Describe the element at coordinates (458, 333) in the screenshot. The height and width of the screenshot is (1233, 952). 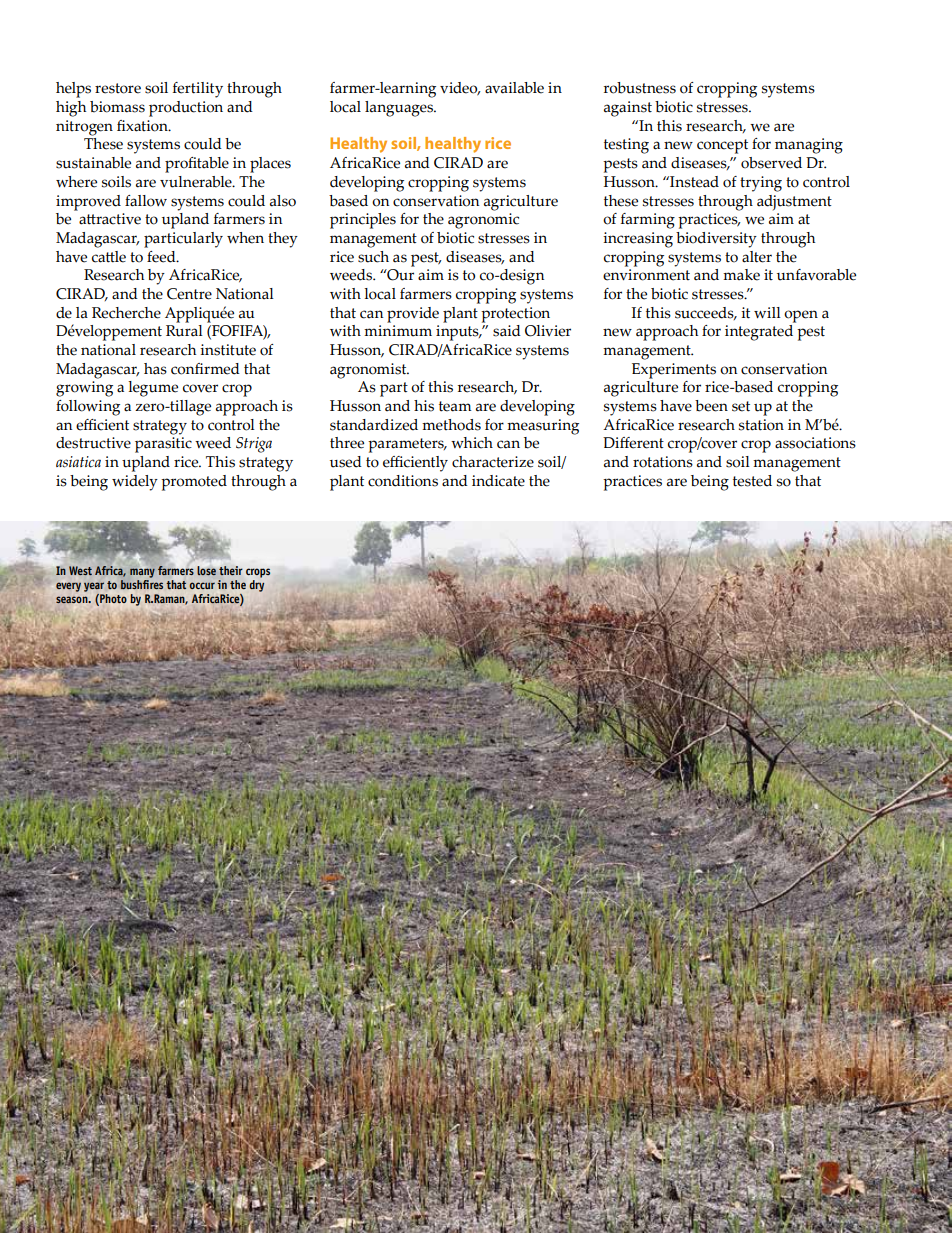
I see `inputs` at that location.
